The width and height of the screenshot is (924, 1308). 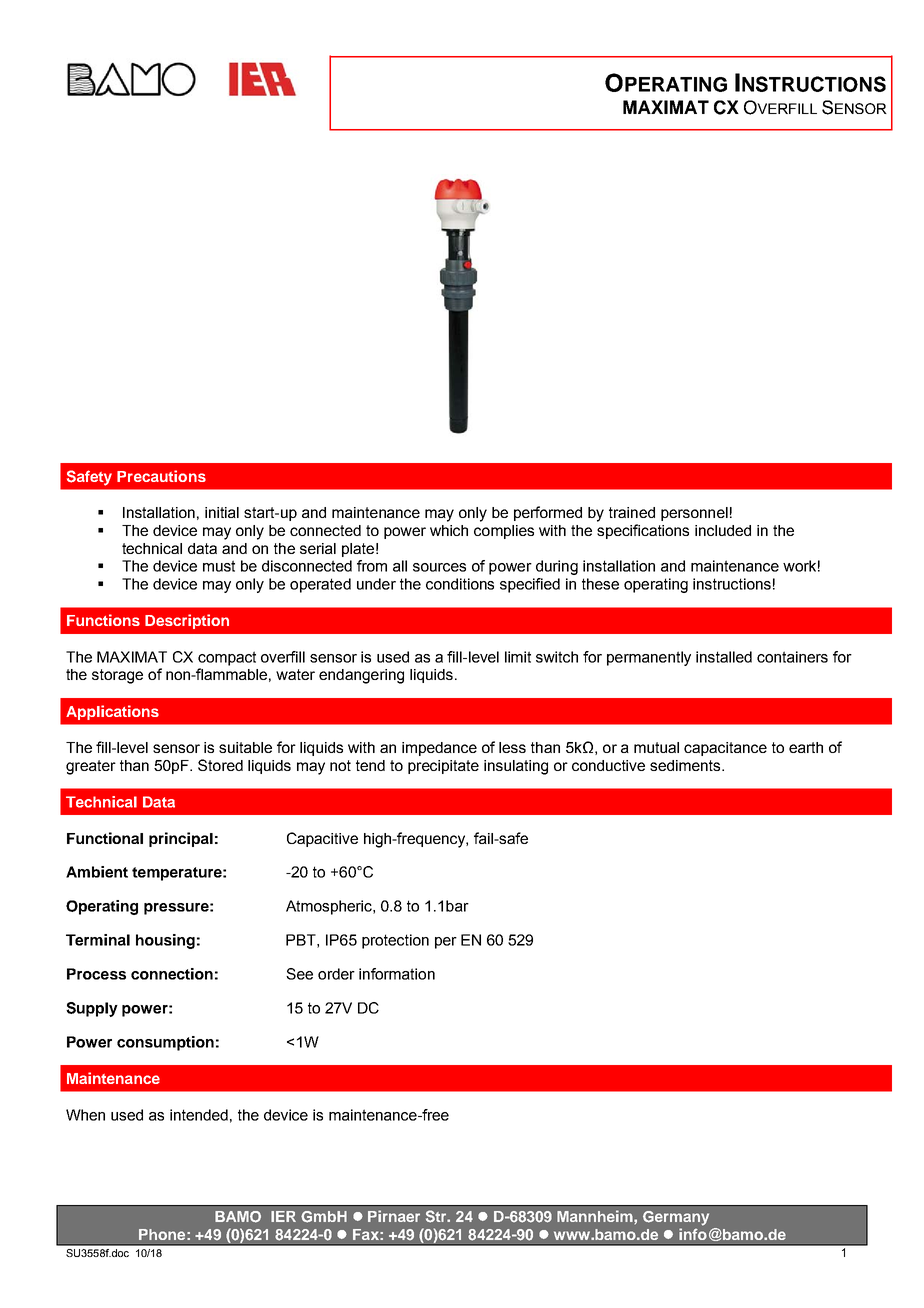 I want to click on order, so click(x=336, y=974).
